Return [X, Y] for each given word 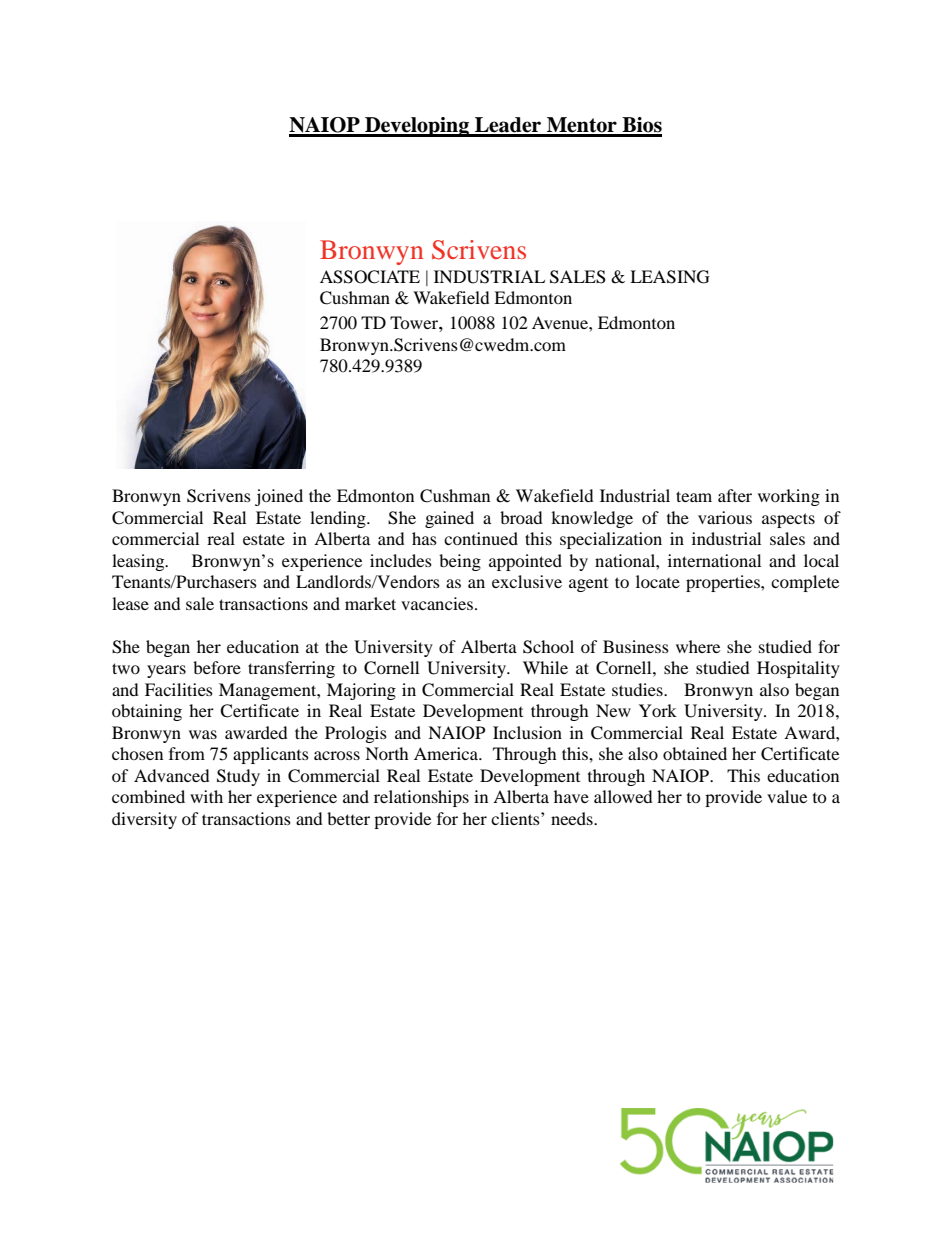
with [206, 796]
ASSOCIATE [370, 277]
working [789, 497]
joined [279, 497]
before [217, 667]
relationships [421, 798]
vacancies [437, 603]
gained [449, 519]
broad [521, 517]
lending [339, 519]
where [698, 646]
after [735, 495]
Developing [417, 127]
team [694, 496]
